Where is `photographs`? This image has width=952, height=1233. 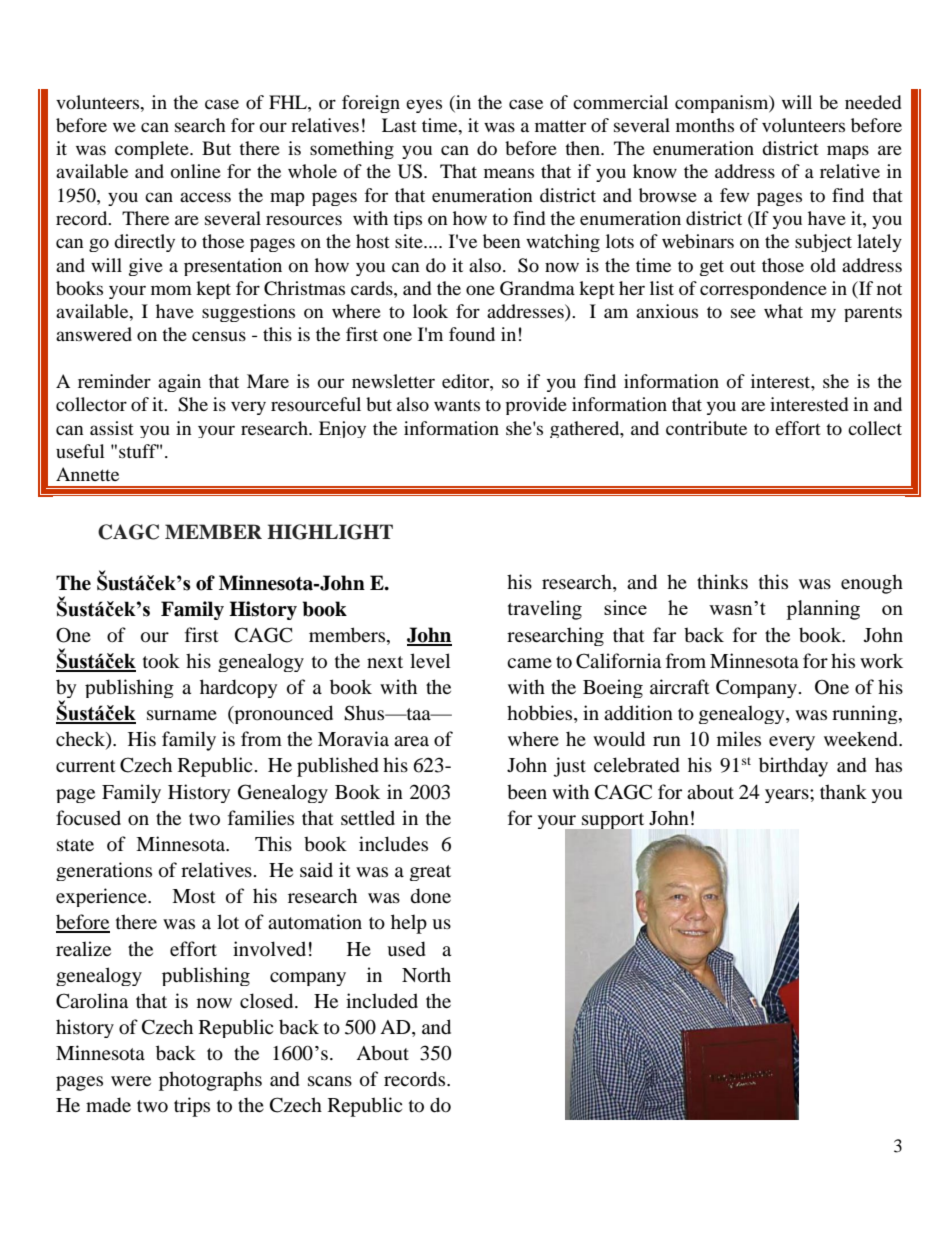
photographs is located at coordinates (210, 1081).
